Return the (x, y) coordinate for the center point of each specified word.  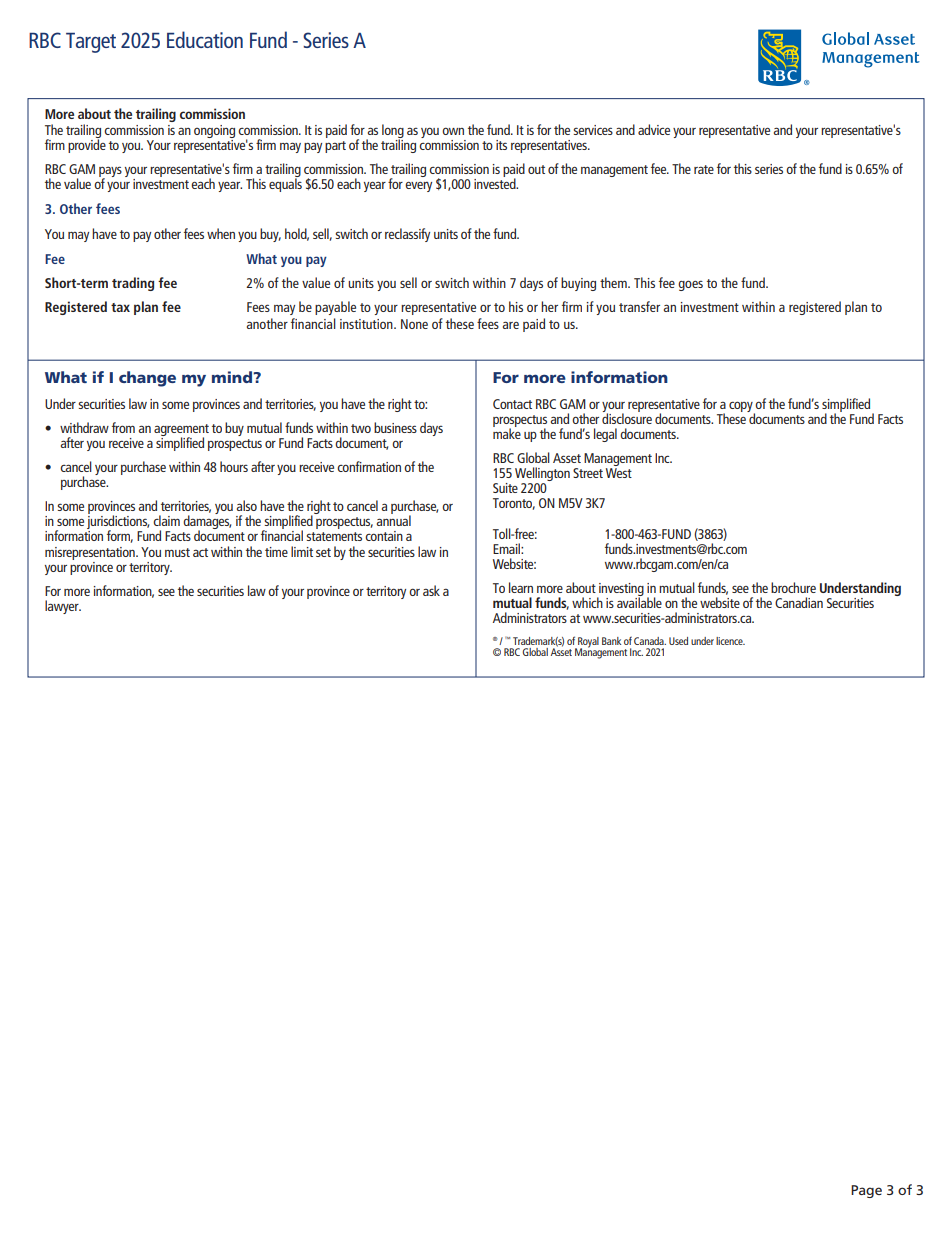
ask (431, 590)
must (177, 552)
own (453, 131)
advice (654, 129)
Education (205, 39)
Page (866, 1191)
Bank (611, 641)
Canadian (799, 602)
